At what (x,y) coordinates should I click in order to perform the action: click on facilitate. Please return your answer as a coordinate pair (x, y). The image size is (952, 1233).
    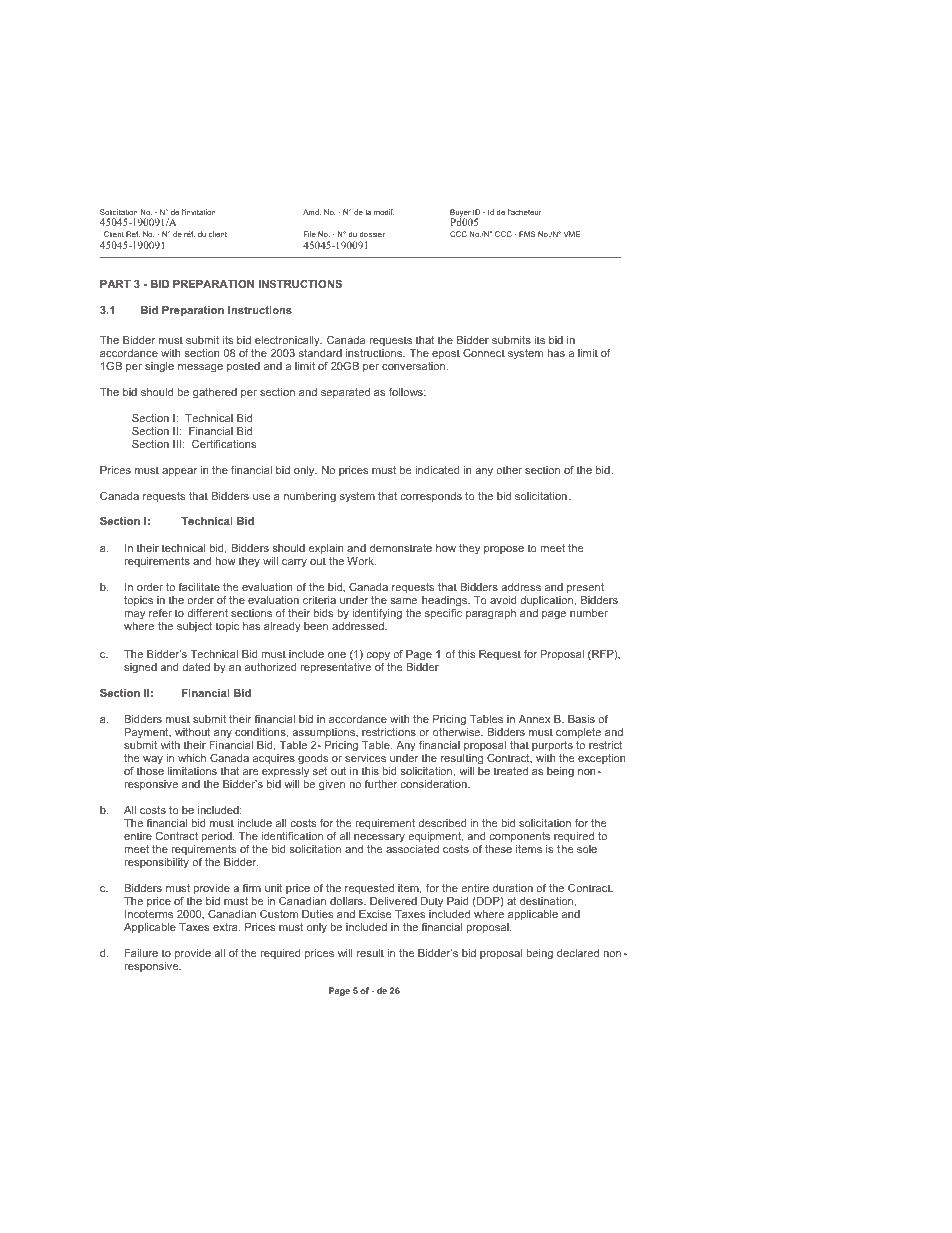
    Looking at the image, I should click on (199, 587).
